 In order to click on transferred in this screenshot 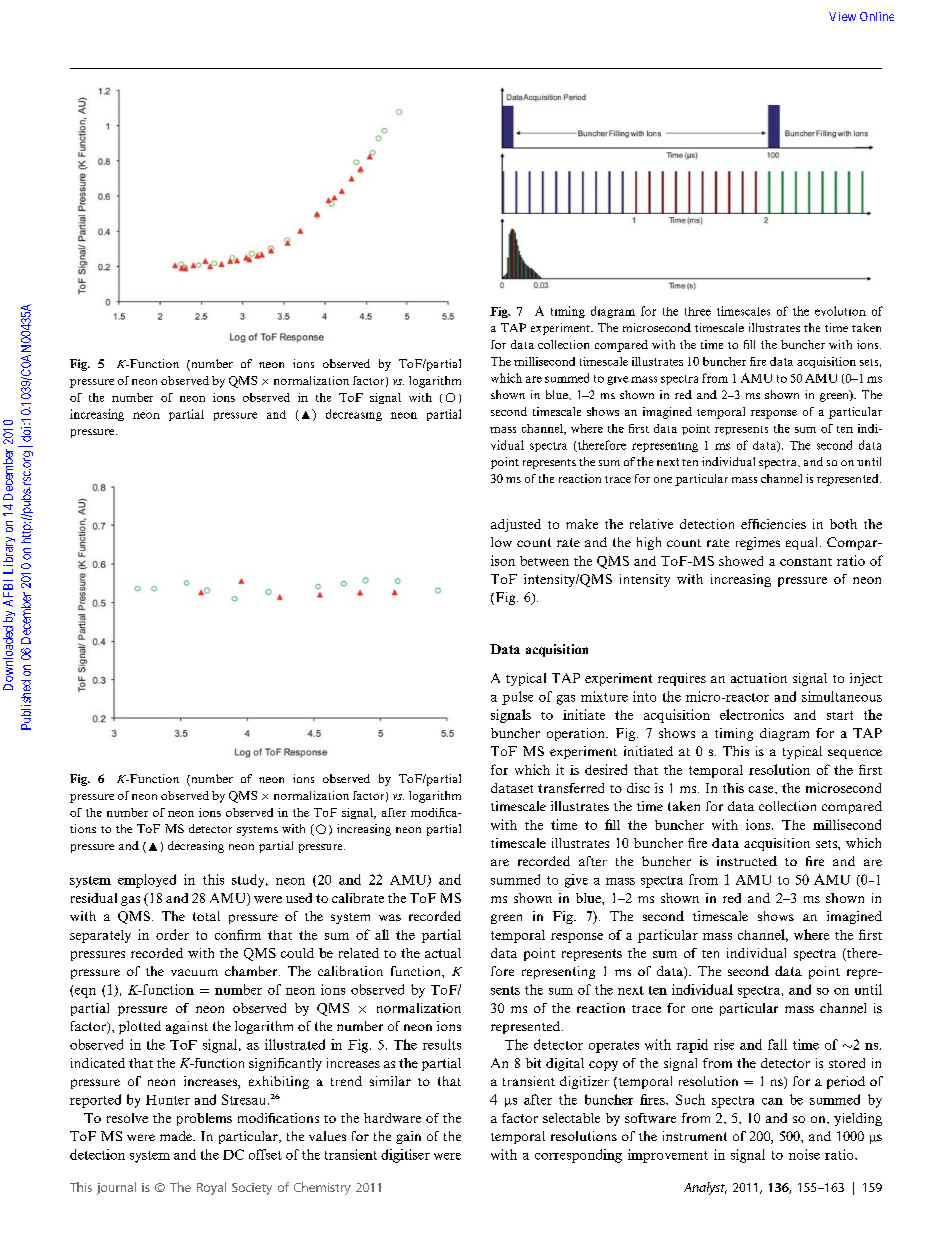, I will do `click(571, 788)`.
